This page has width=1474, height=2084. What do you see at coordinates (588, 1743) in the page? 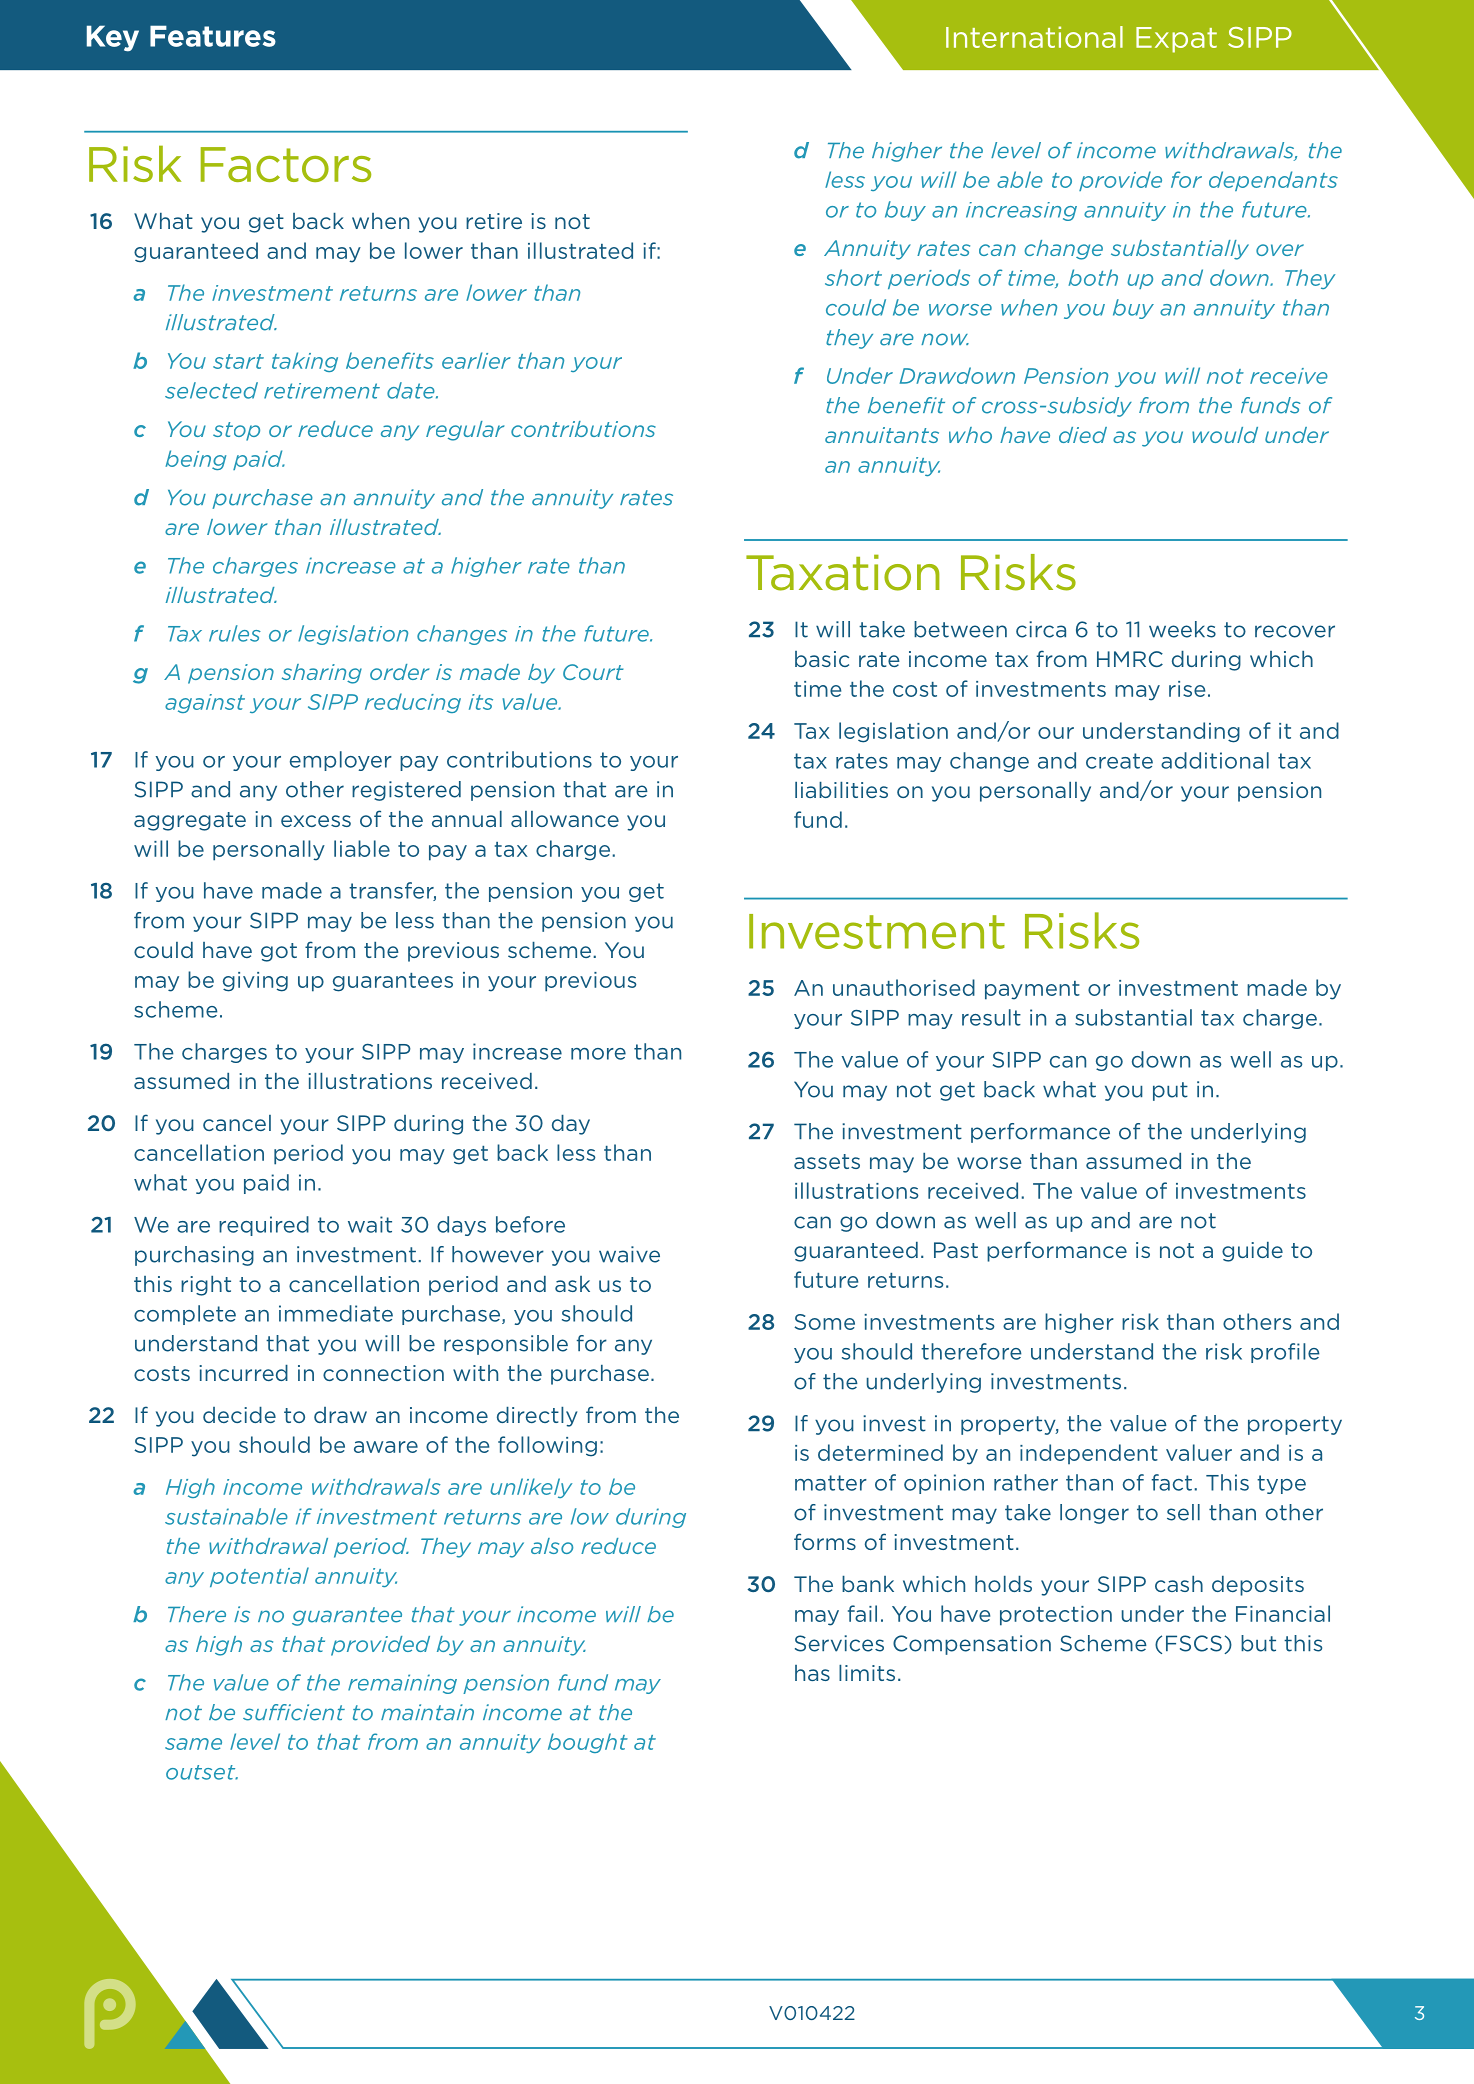
I see `bought` at bounding box center [588, 1743].
